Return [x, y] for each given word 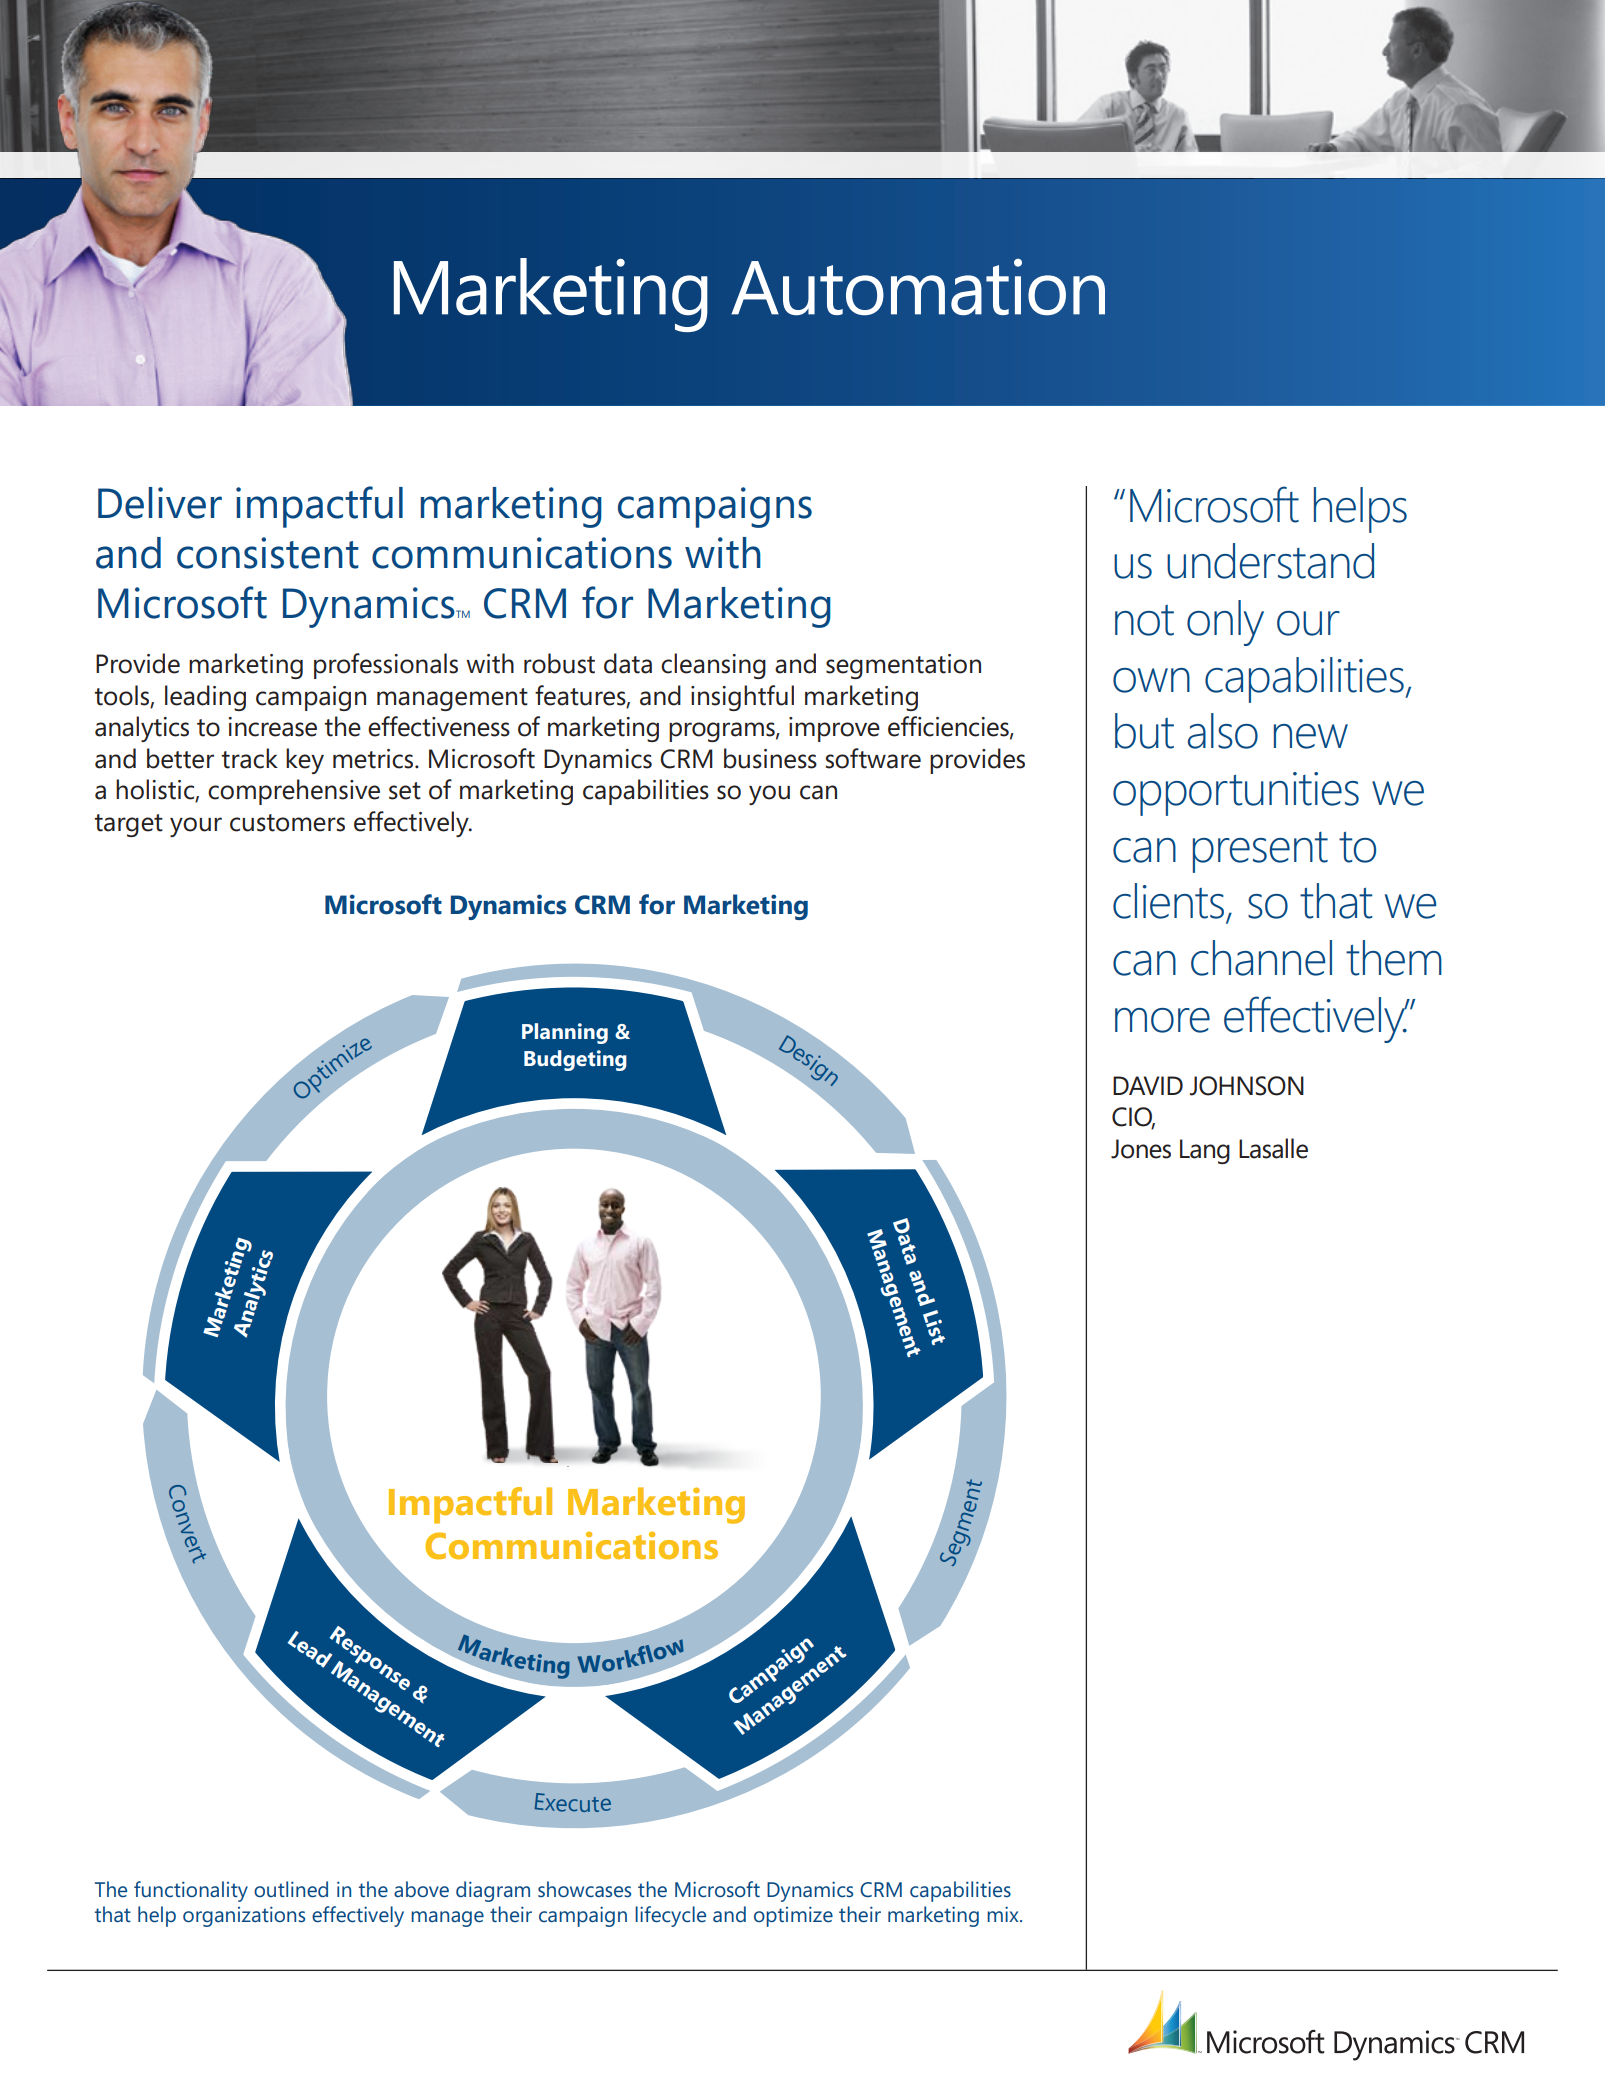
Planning [565, 1033]
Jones [1141, 1149]
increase [273, 727]
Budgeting [575, 1060]
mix [1004, 1914]
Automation [918, 287]
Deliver [160, 503]
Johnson [1247, 1086]
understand [1270, 561]
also [1223, 731]
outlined [291, 1889]
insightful [742, 698]
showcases [584, 1889]
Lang [1205, 1151]
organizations [244, 1916]
